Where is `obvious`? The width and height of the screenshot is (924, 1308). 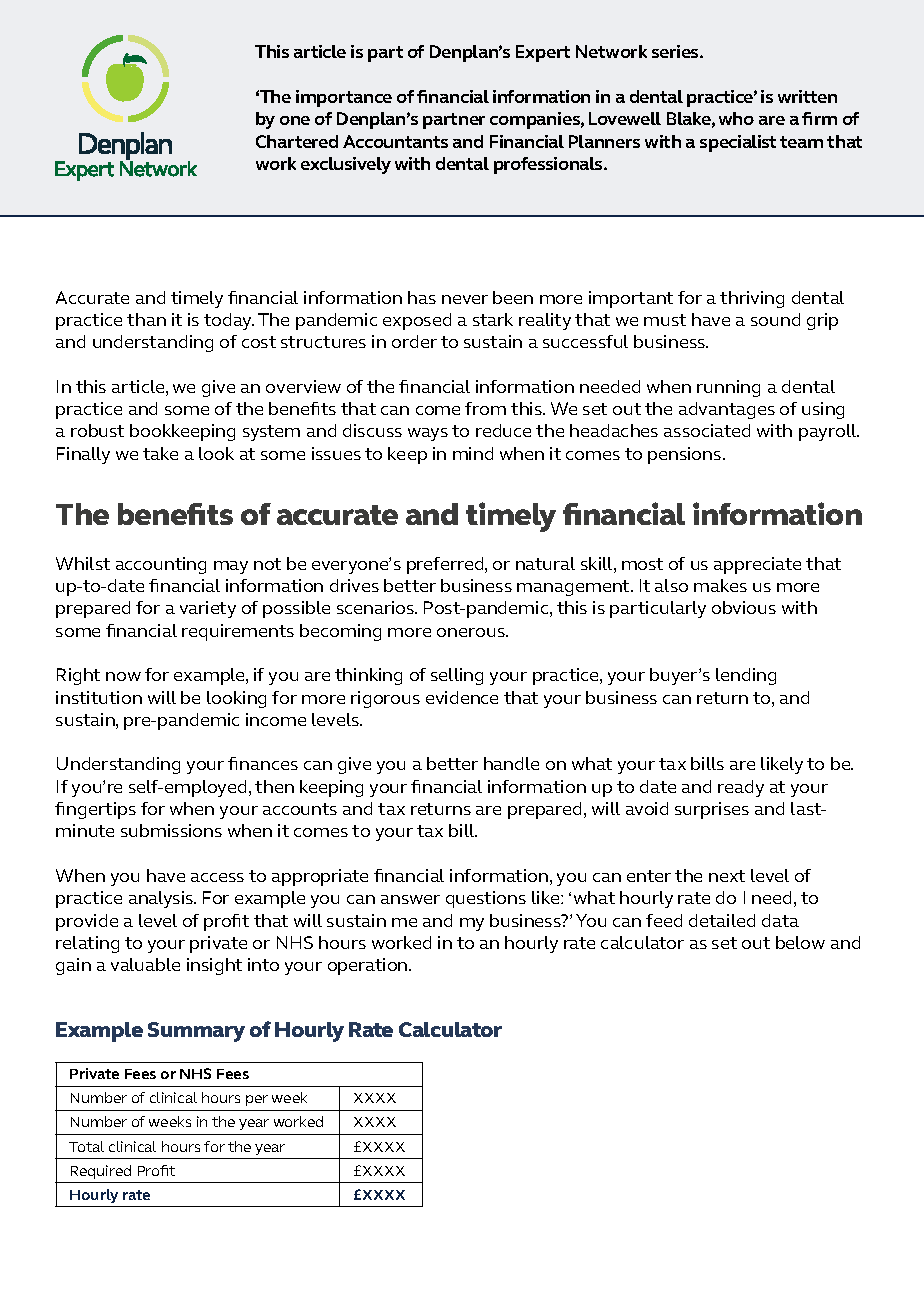 obvious is located at coordinates (744, 607).
